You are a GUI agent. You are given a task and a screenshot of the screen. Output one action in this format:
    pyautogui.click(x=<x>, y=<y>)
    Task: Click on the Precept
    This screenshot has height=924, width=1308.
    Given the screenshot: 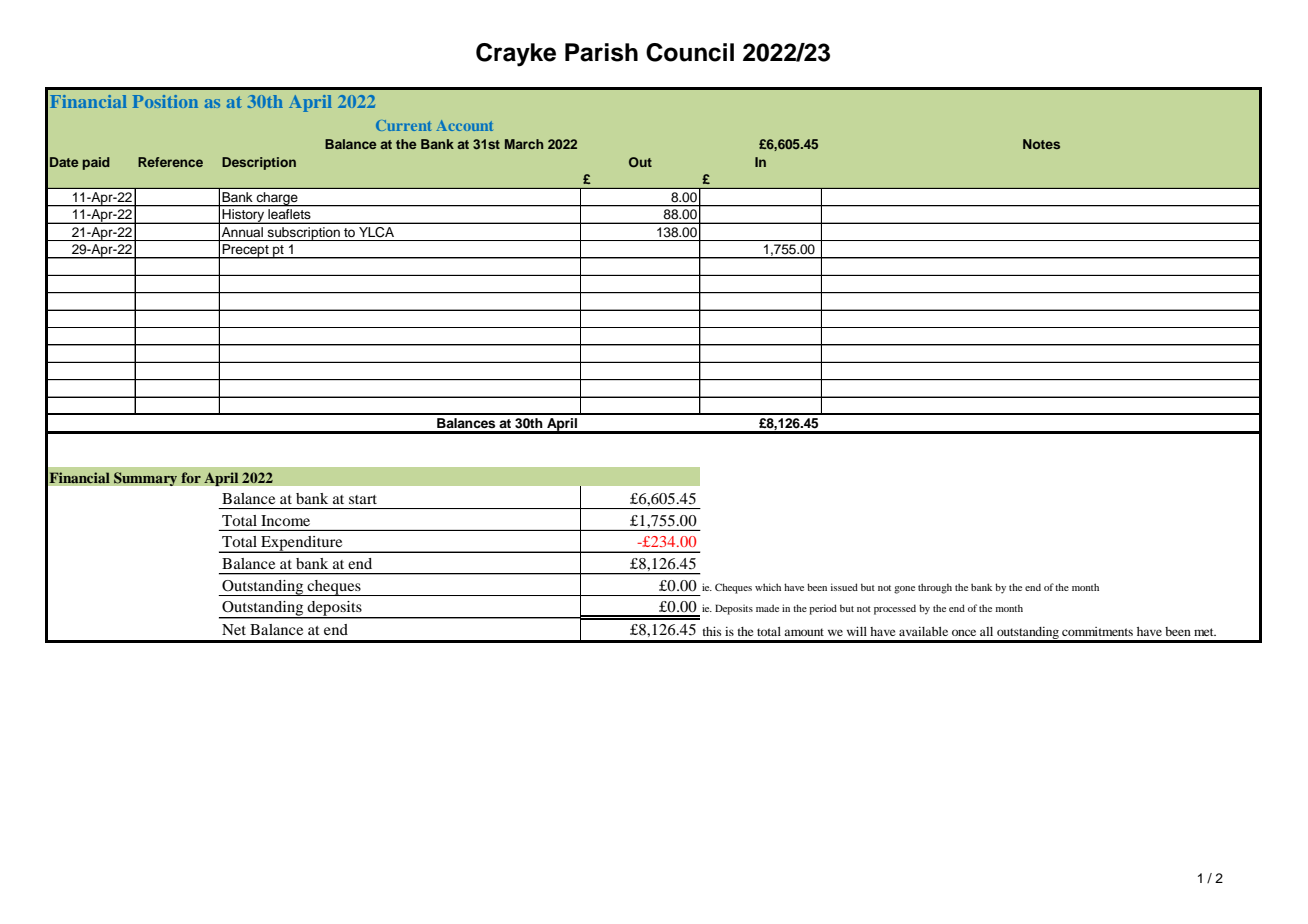 What is the action you would take?
    pyautogui.click(x=246, y=251)
